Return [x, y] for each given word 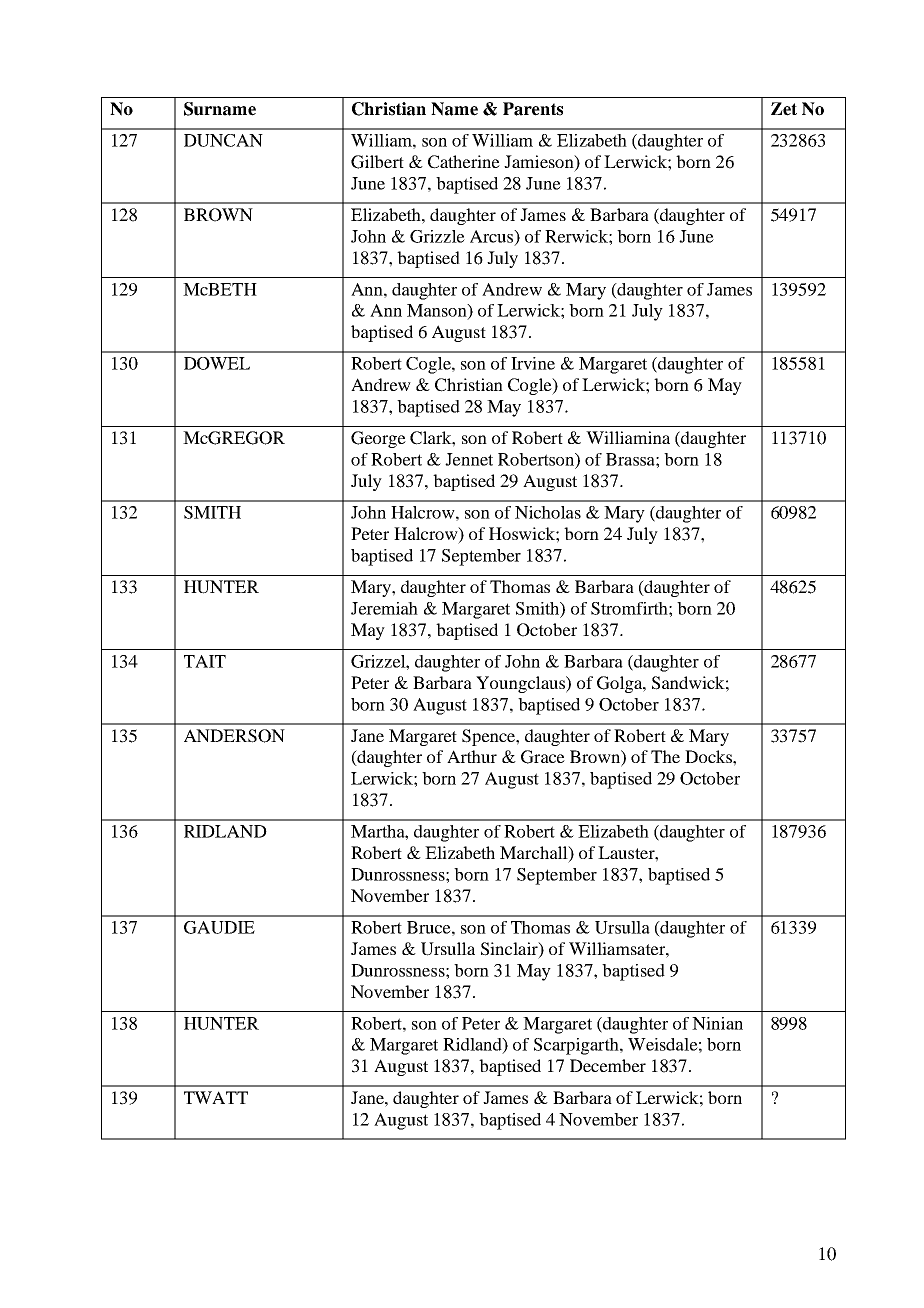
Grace [543, 757]
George [378, 439]
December [608, 1065]
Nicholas [548, 512]
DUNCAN [223, 140]
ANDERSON [234, 736]
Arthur [472, 756]
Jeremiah [384, 608]
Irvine [533, 363]
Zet [784, 109]
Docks [709, 756]
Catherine [464, 162]
